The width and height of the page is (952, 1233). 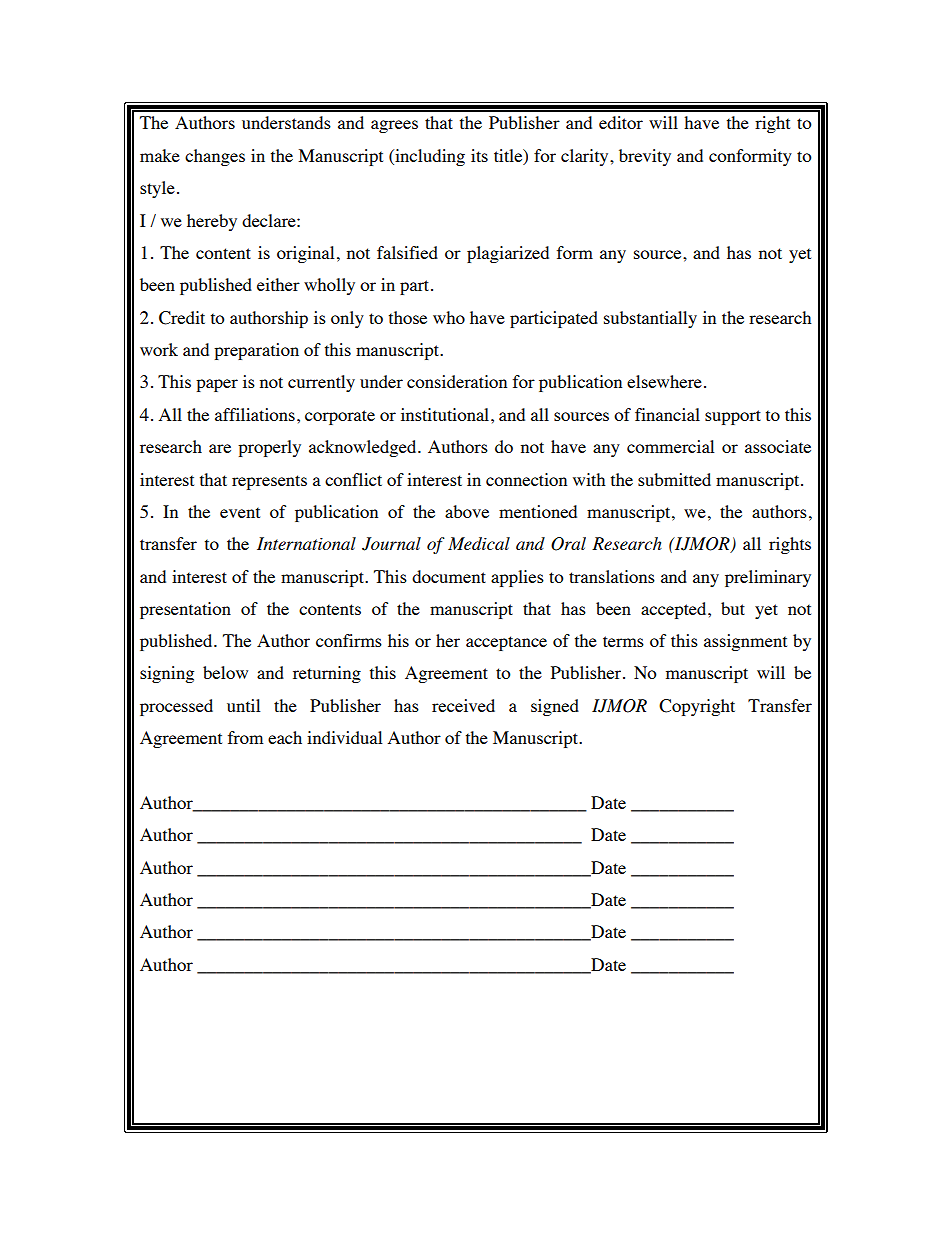 What do you see at coordinates (256, 351) in the page?
I see `preparation` at bounding box center [256, 351].
